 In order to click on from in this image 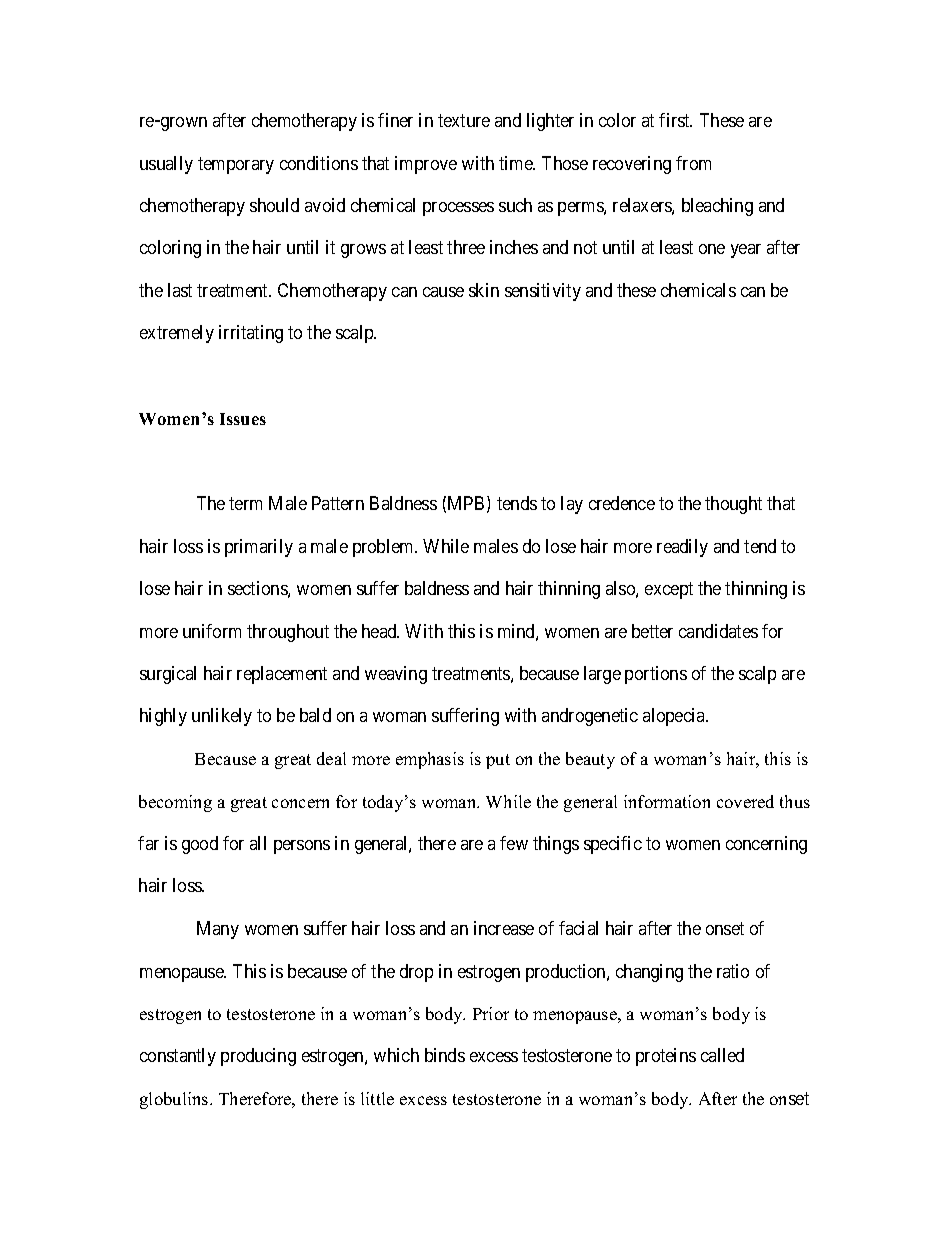, I will do `click(693, 163)`.
